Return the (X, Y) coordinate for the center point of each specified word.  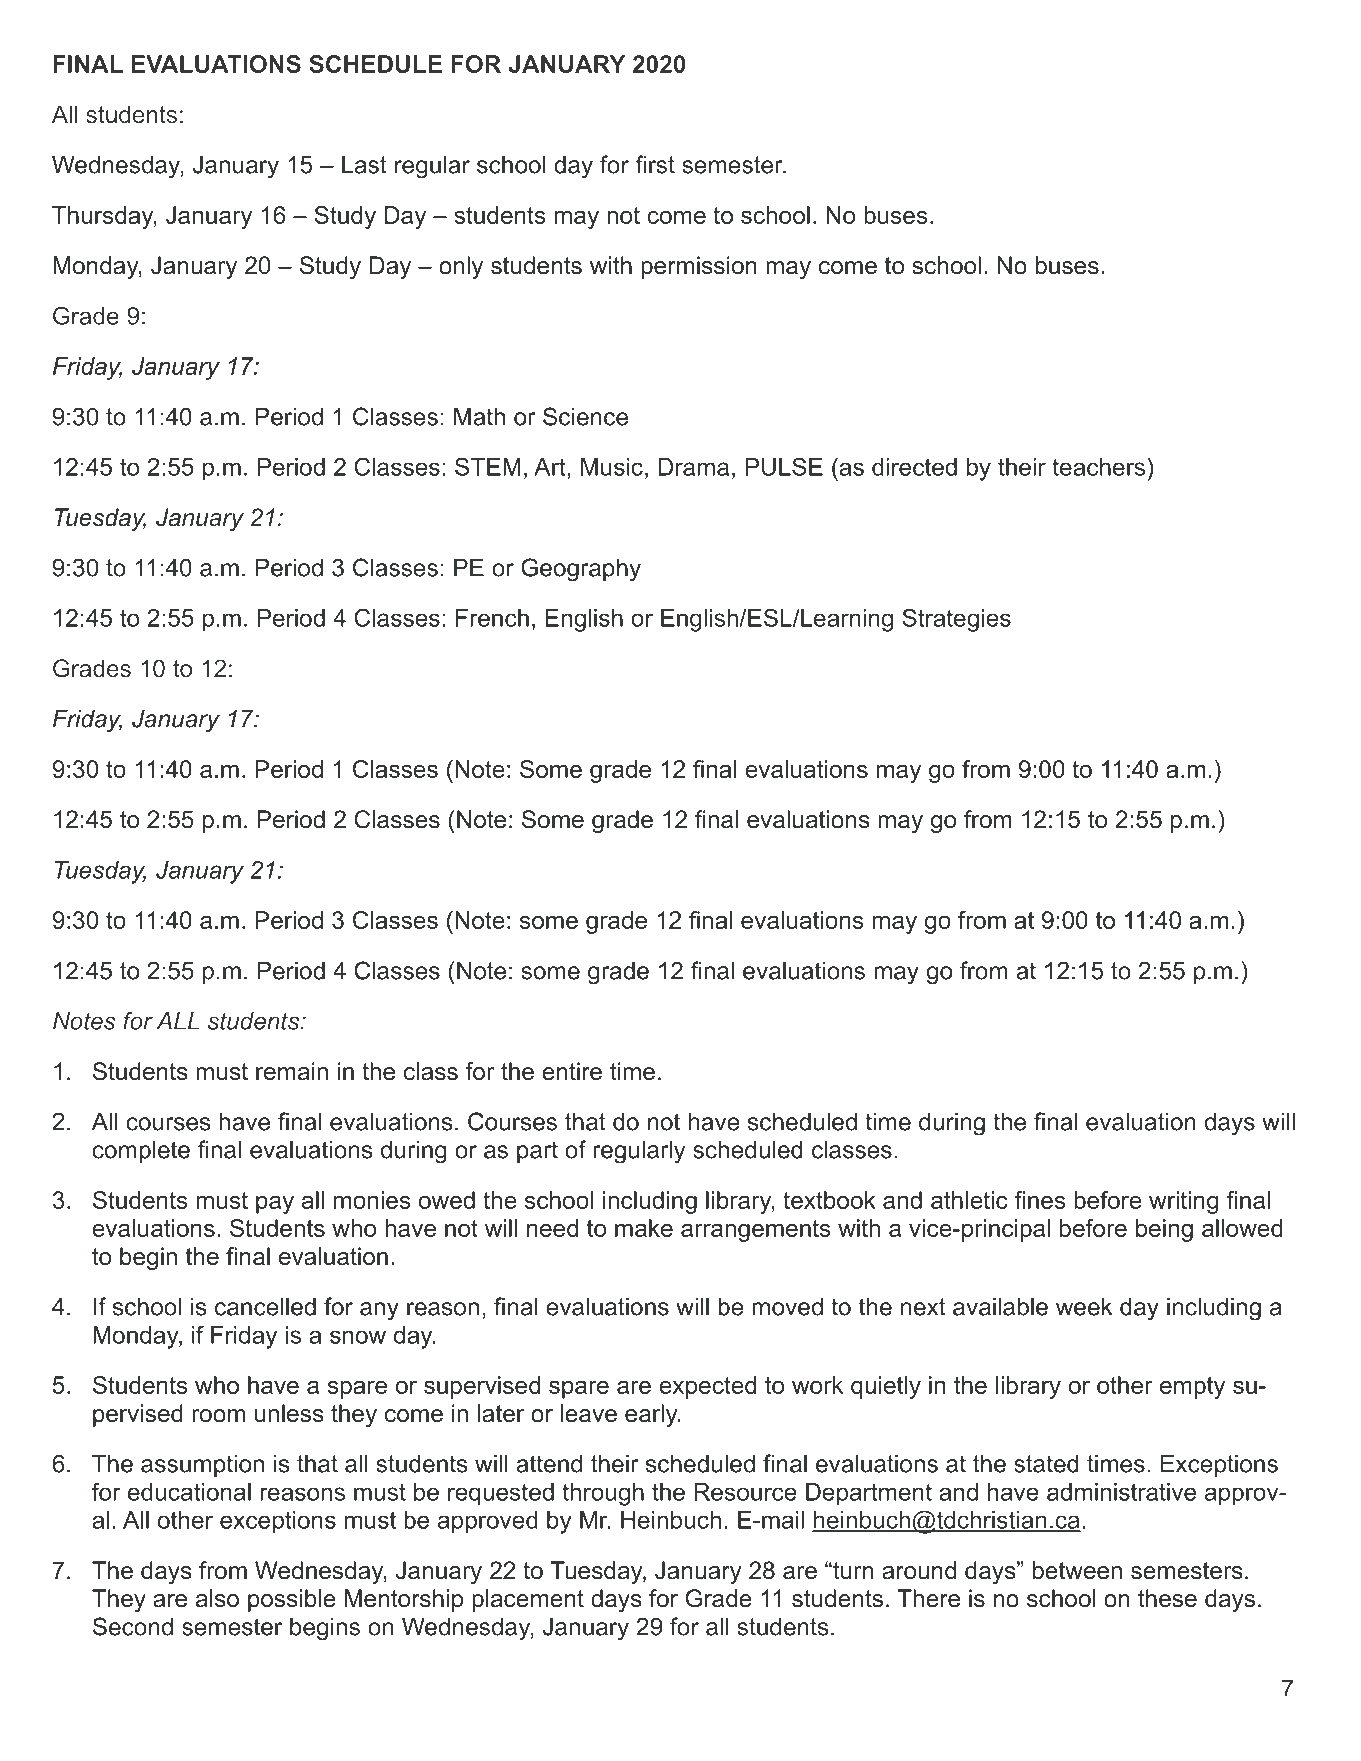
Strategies (956, 620)
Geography (581, 570)
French (492, 618)
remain (292, 1071)
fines (1040, 1200)
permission (699, 267)
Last (364, 164)
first (655, 164)
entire (572, 1071)
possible (292, 1600)
